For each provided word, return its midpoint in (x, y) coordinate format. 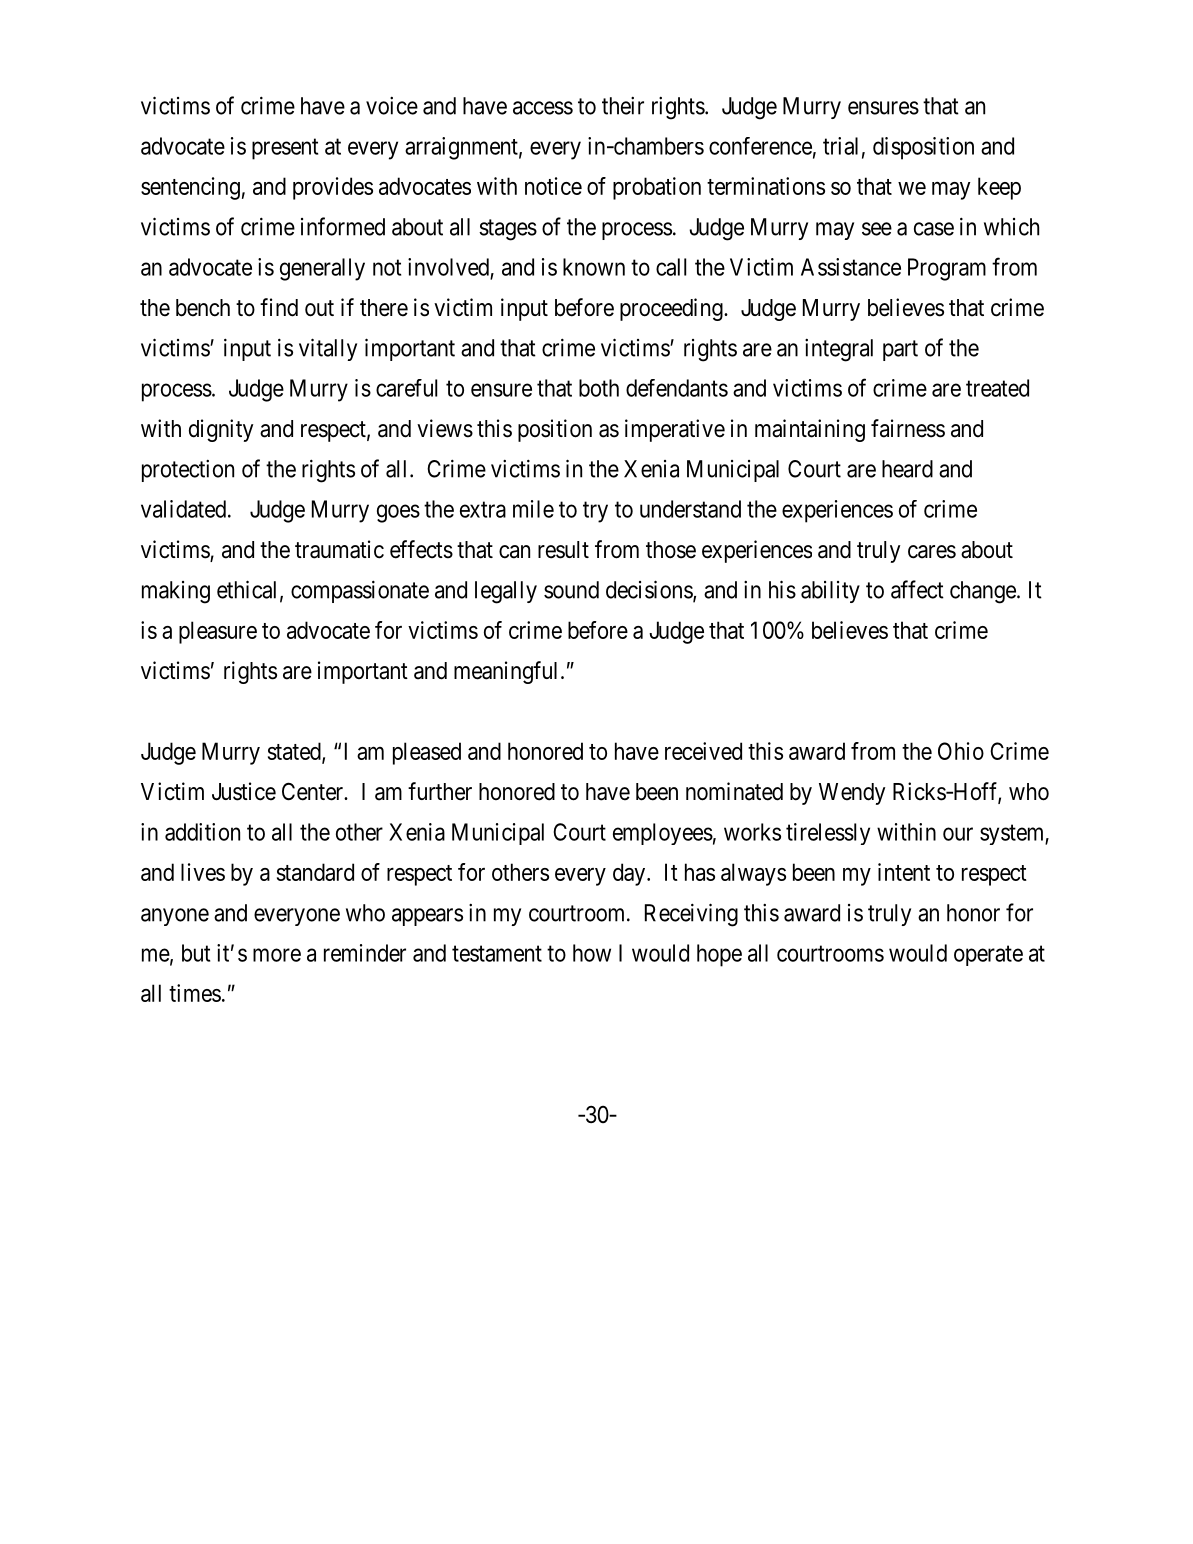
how (592, 953)
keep (999, 188)
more (277, 955)
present (285, 149)
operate (988, 955)
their (623, 106)
